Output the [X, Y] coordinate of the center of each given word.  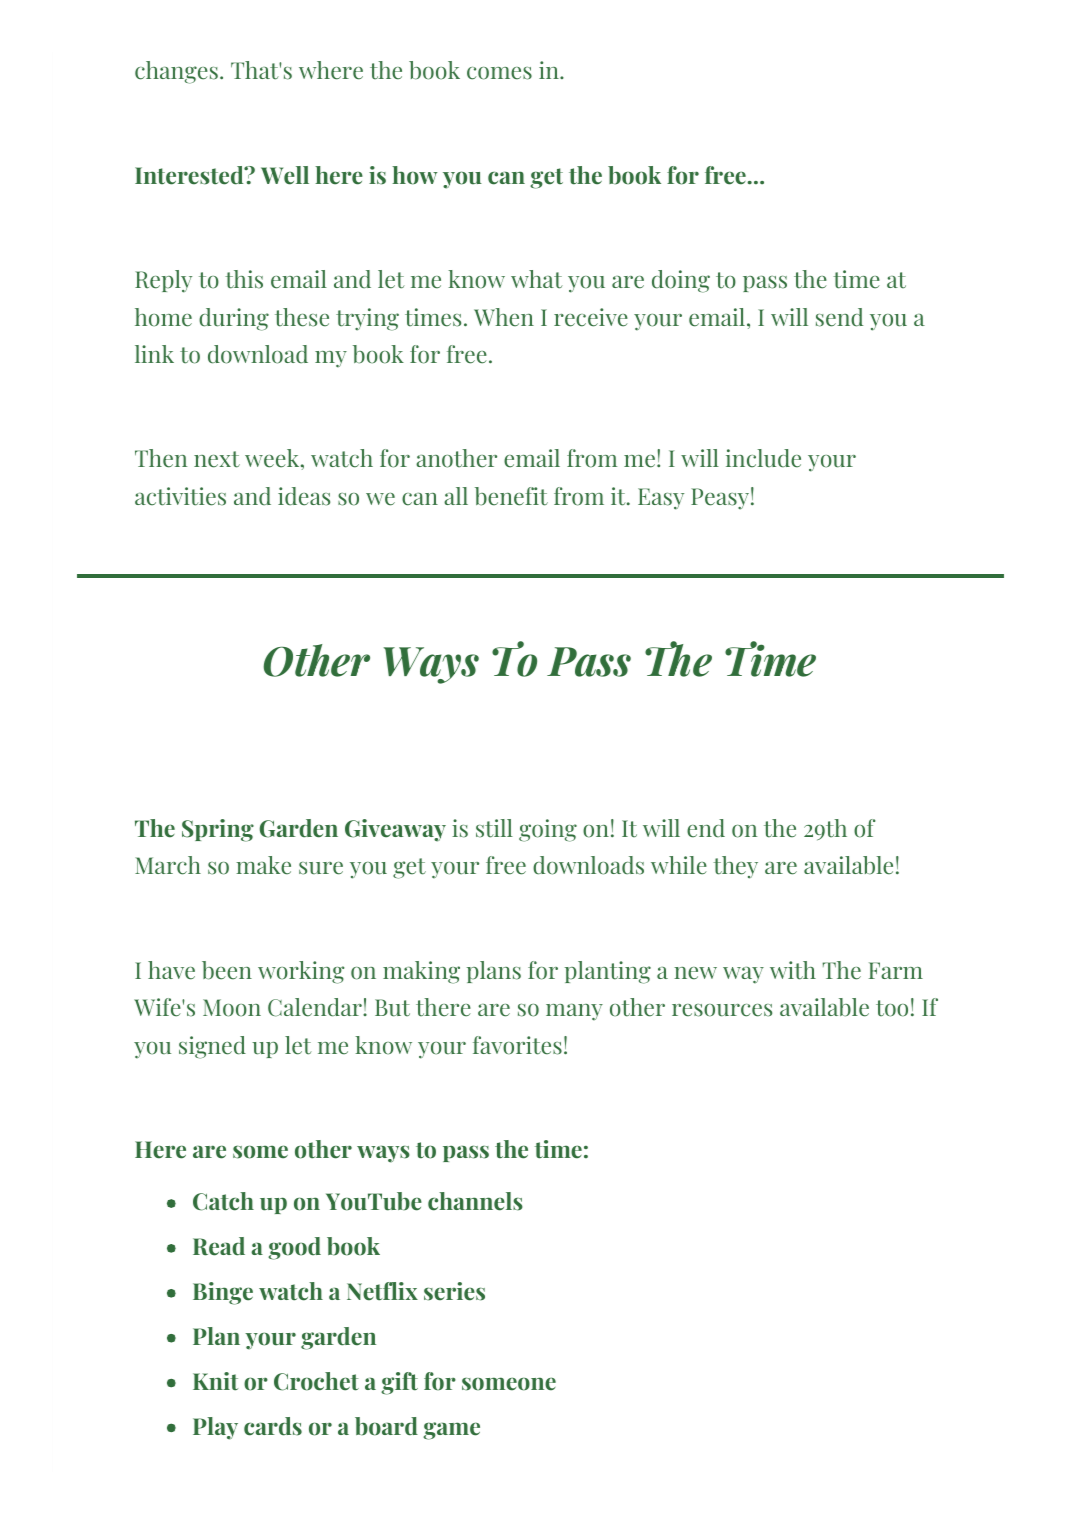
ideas [304, 496]
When [504, 317]
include [763, 458]
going [548, 830]
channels [475, 1201]
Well [285, 175]
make [263, 865]
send [839, 317]
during [234, 319]
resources [722, 1010]
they [735, 867]
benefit [511, 496]
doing [681, 281]
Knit [215, 1381]
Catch [223, 1201]
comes [499, 73]
